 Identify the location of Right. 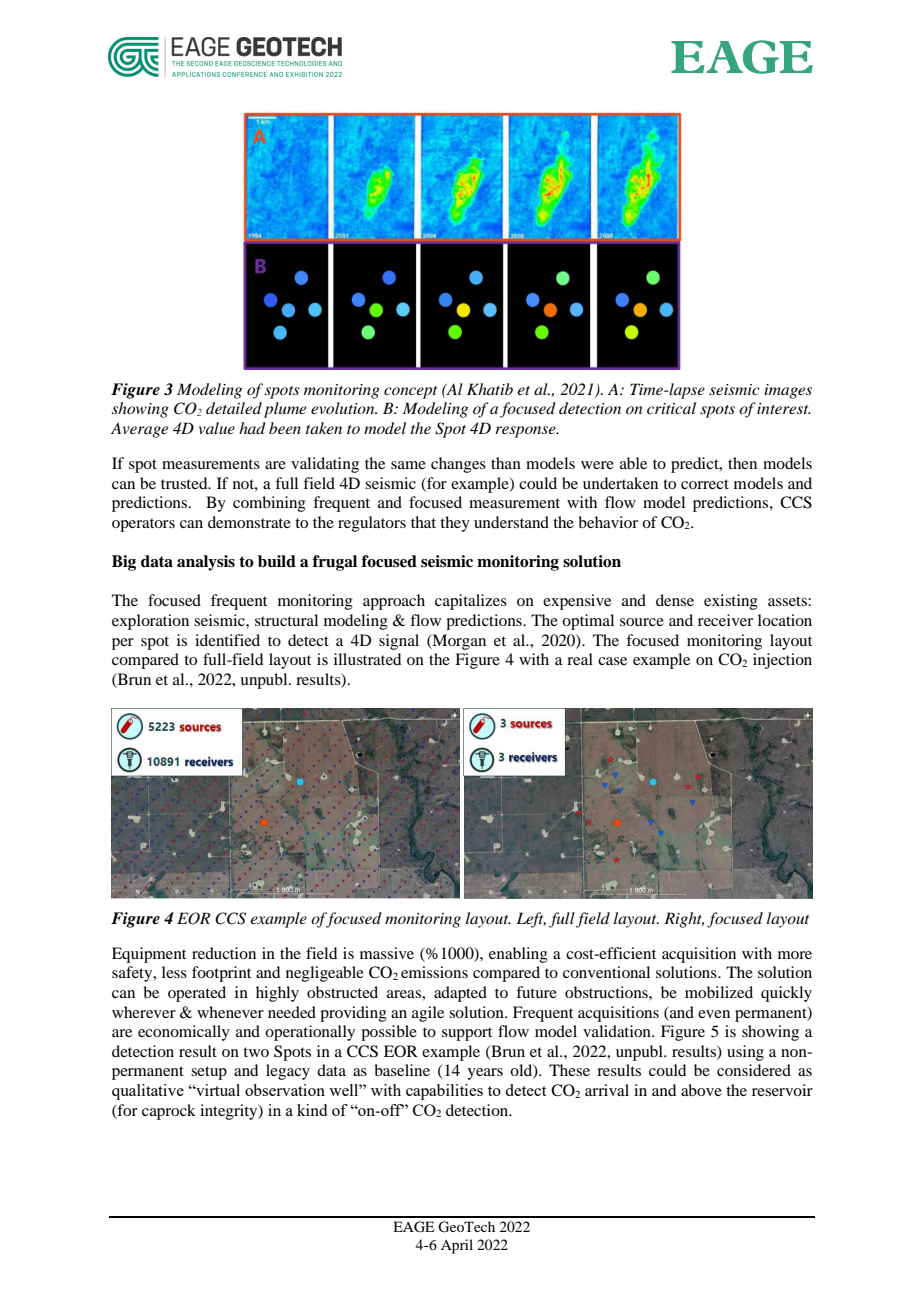
(684, 920).
